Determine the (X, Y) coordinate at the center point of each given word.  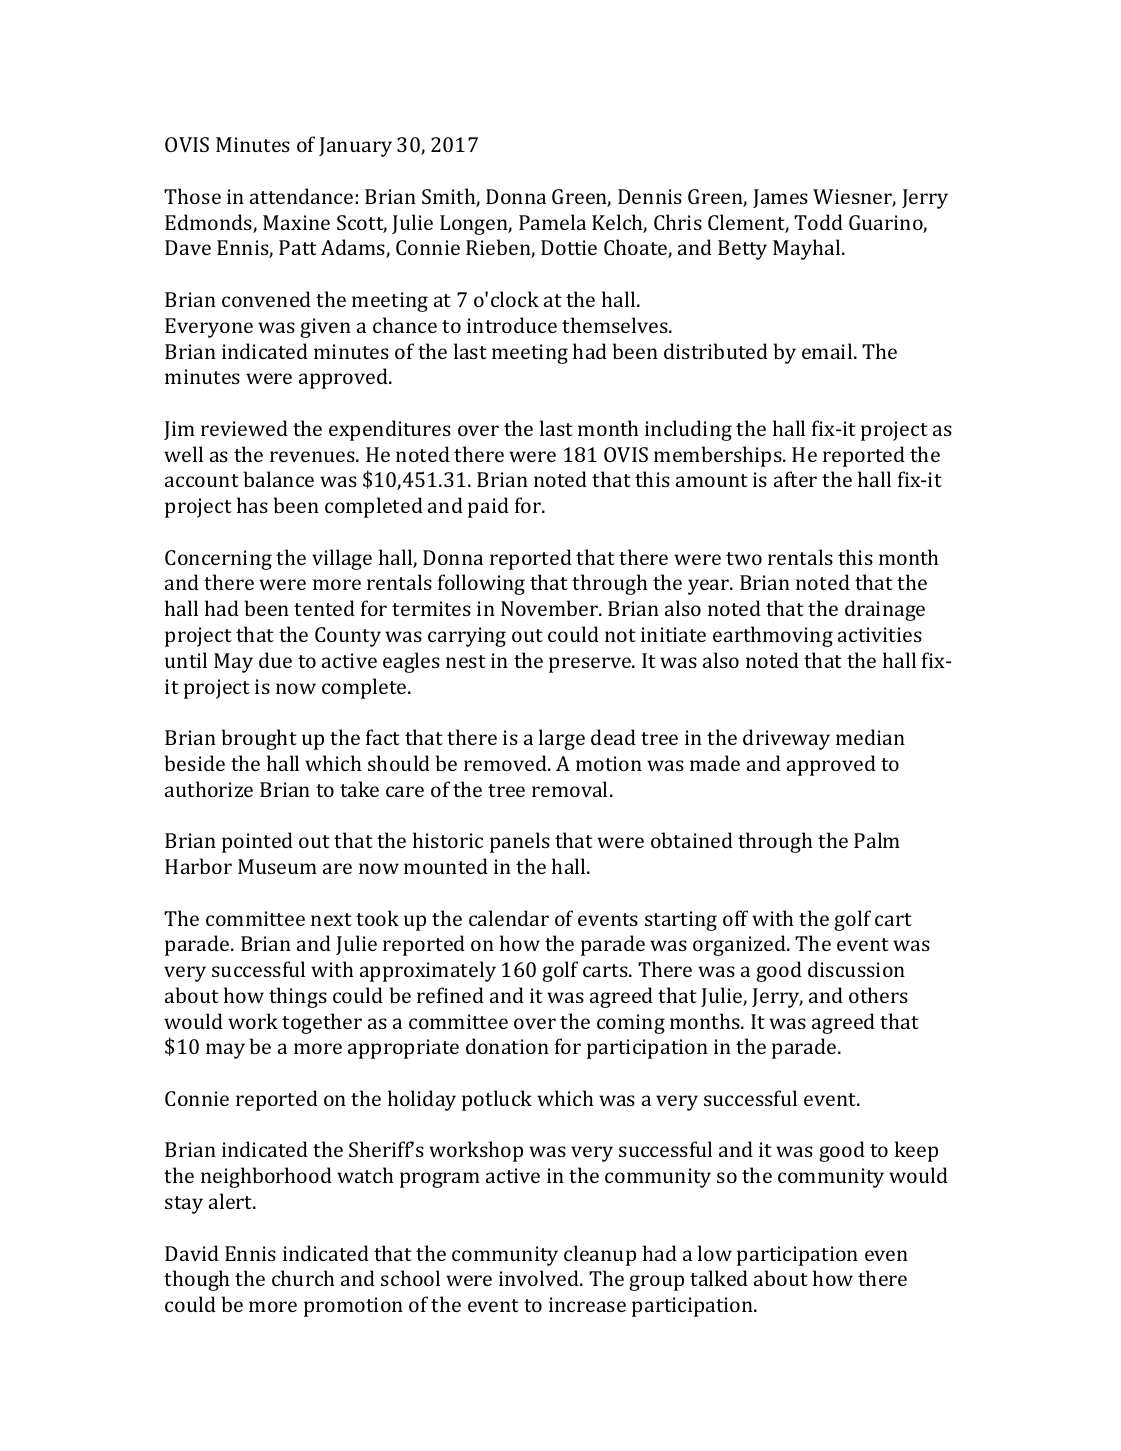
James (780, 198)
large (562, 739)
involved (540, 1278)
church (303, 1278)
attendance (301, 196)
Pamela (552, 222)
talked (719, 1278)
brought (259, 739)
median (870, 737)
